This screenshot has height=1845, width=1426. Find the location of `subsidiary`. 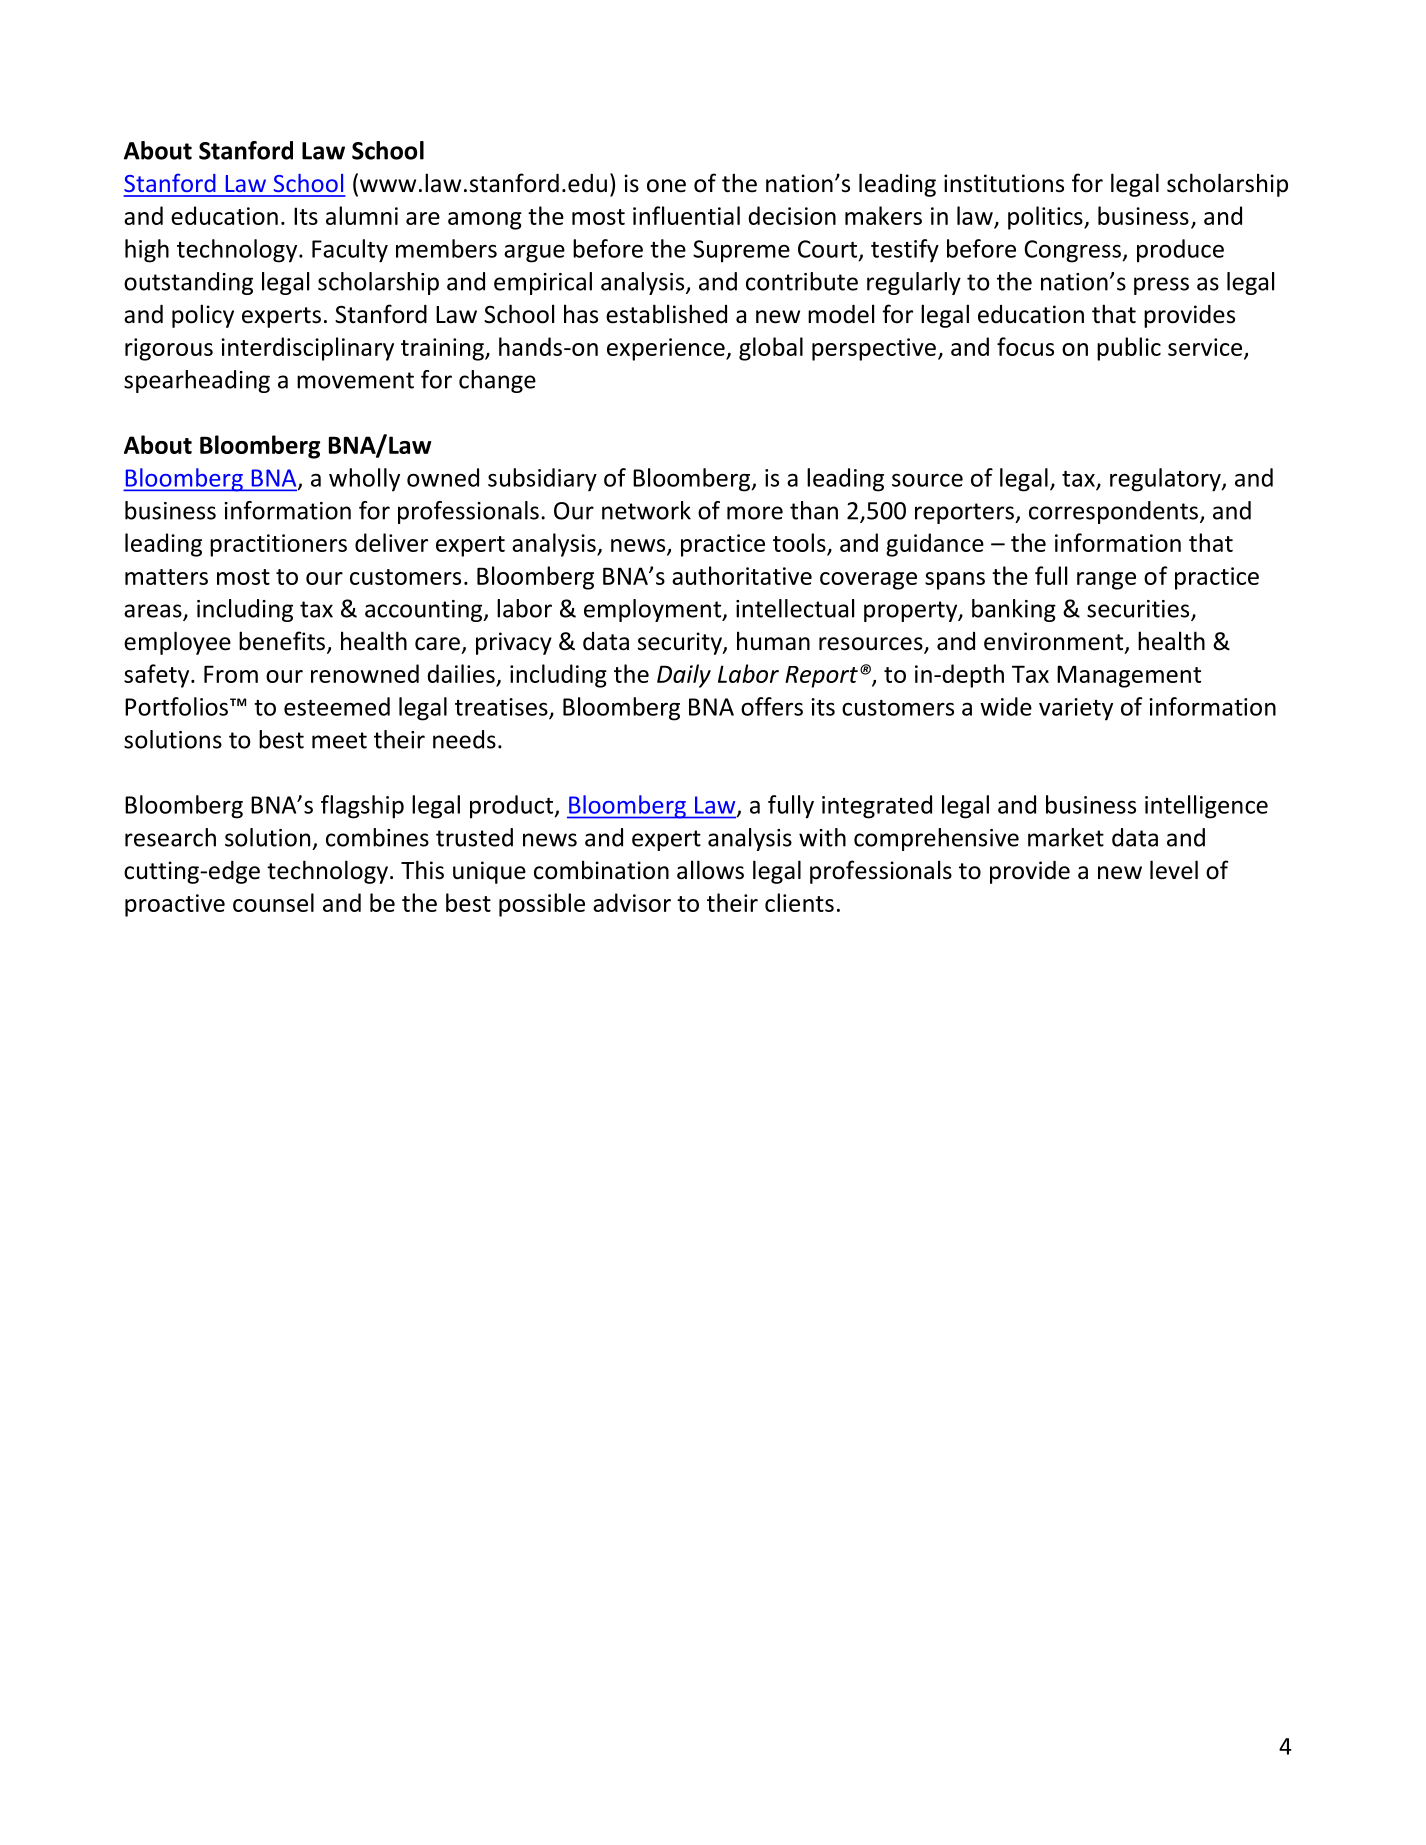

subsidiary is located at coordinates (542, 480).
